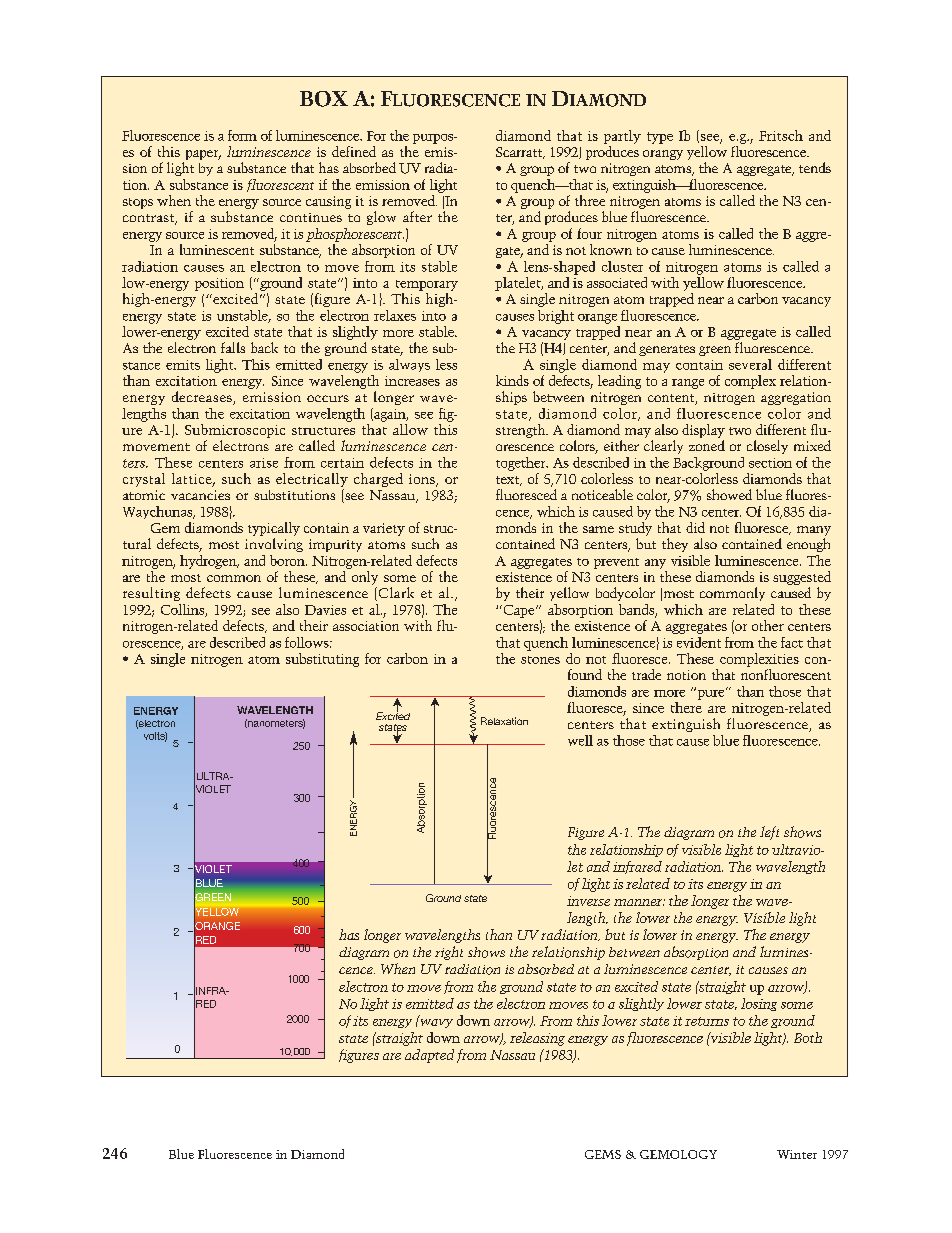  What do you see at coordinates (435, 1022) in the screenshot?
I see `wavy` at bounding box center [435, 1022].
